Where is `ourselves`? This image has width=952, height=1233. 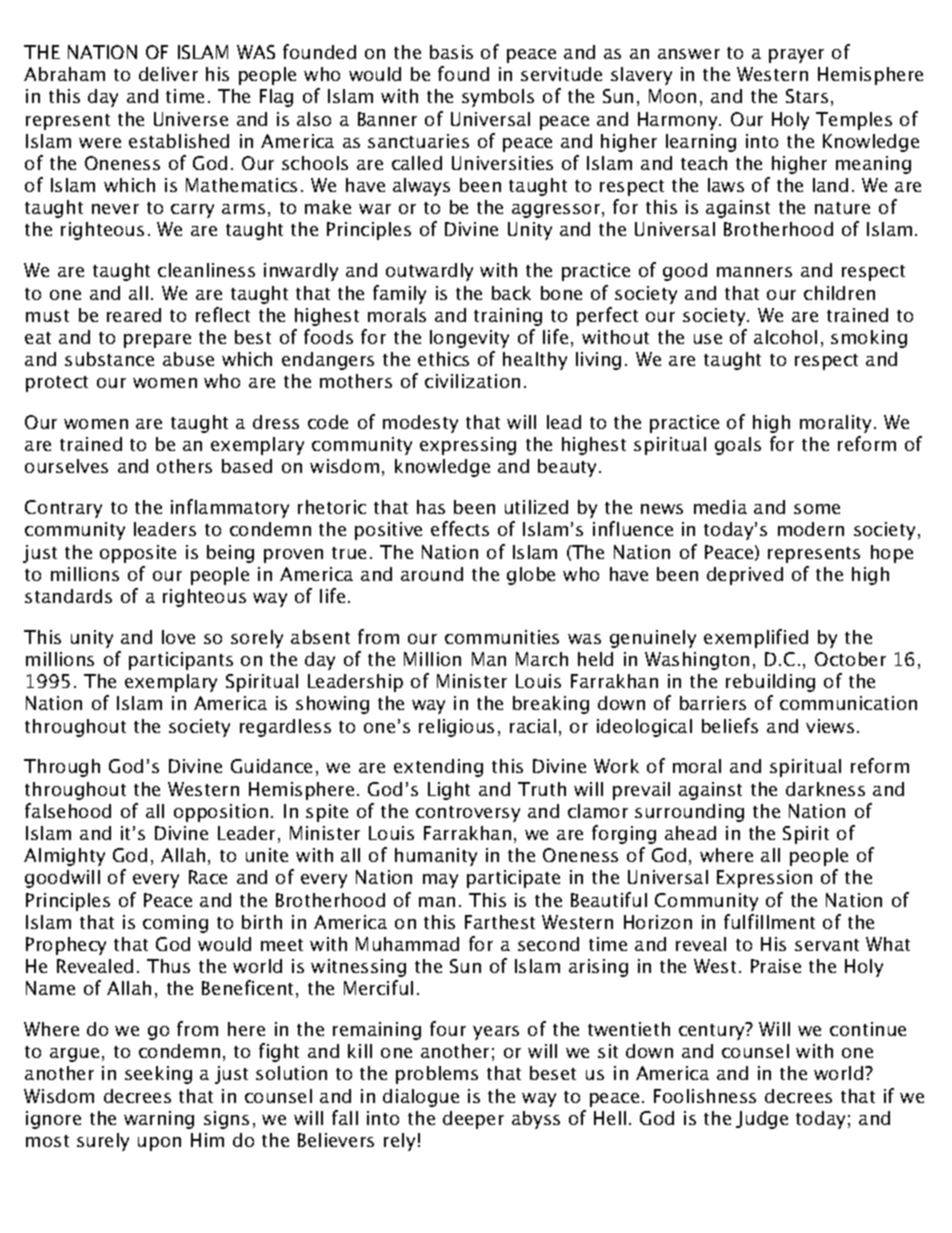 ourselves is located at coordinates (66, 466).
